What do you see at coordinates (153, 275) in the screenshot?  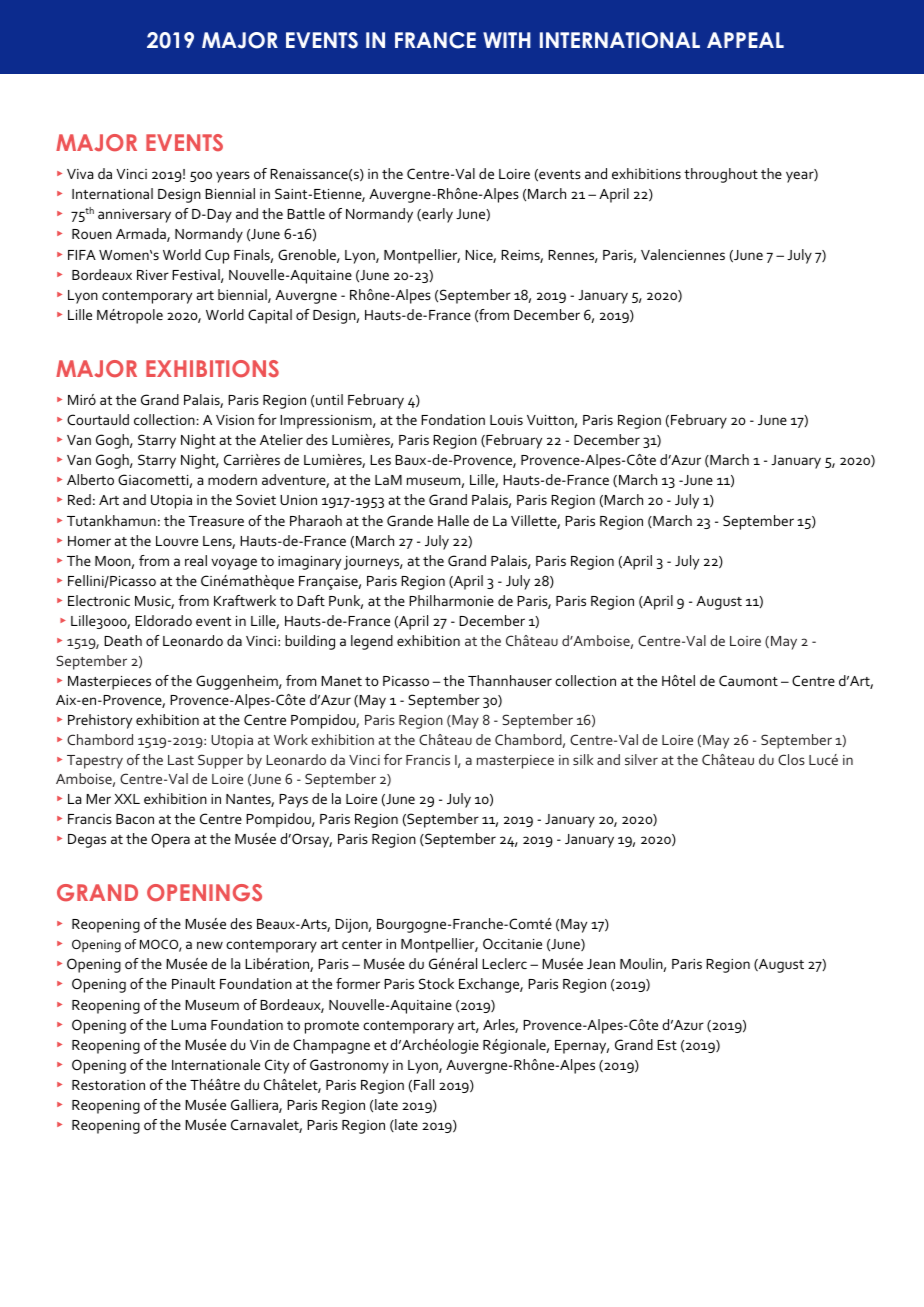 I see `River` at bounding box center [153, 275].
